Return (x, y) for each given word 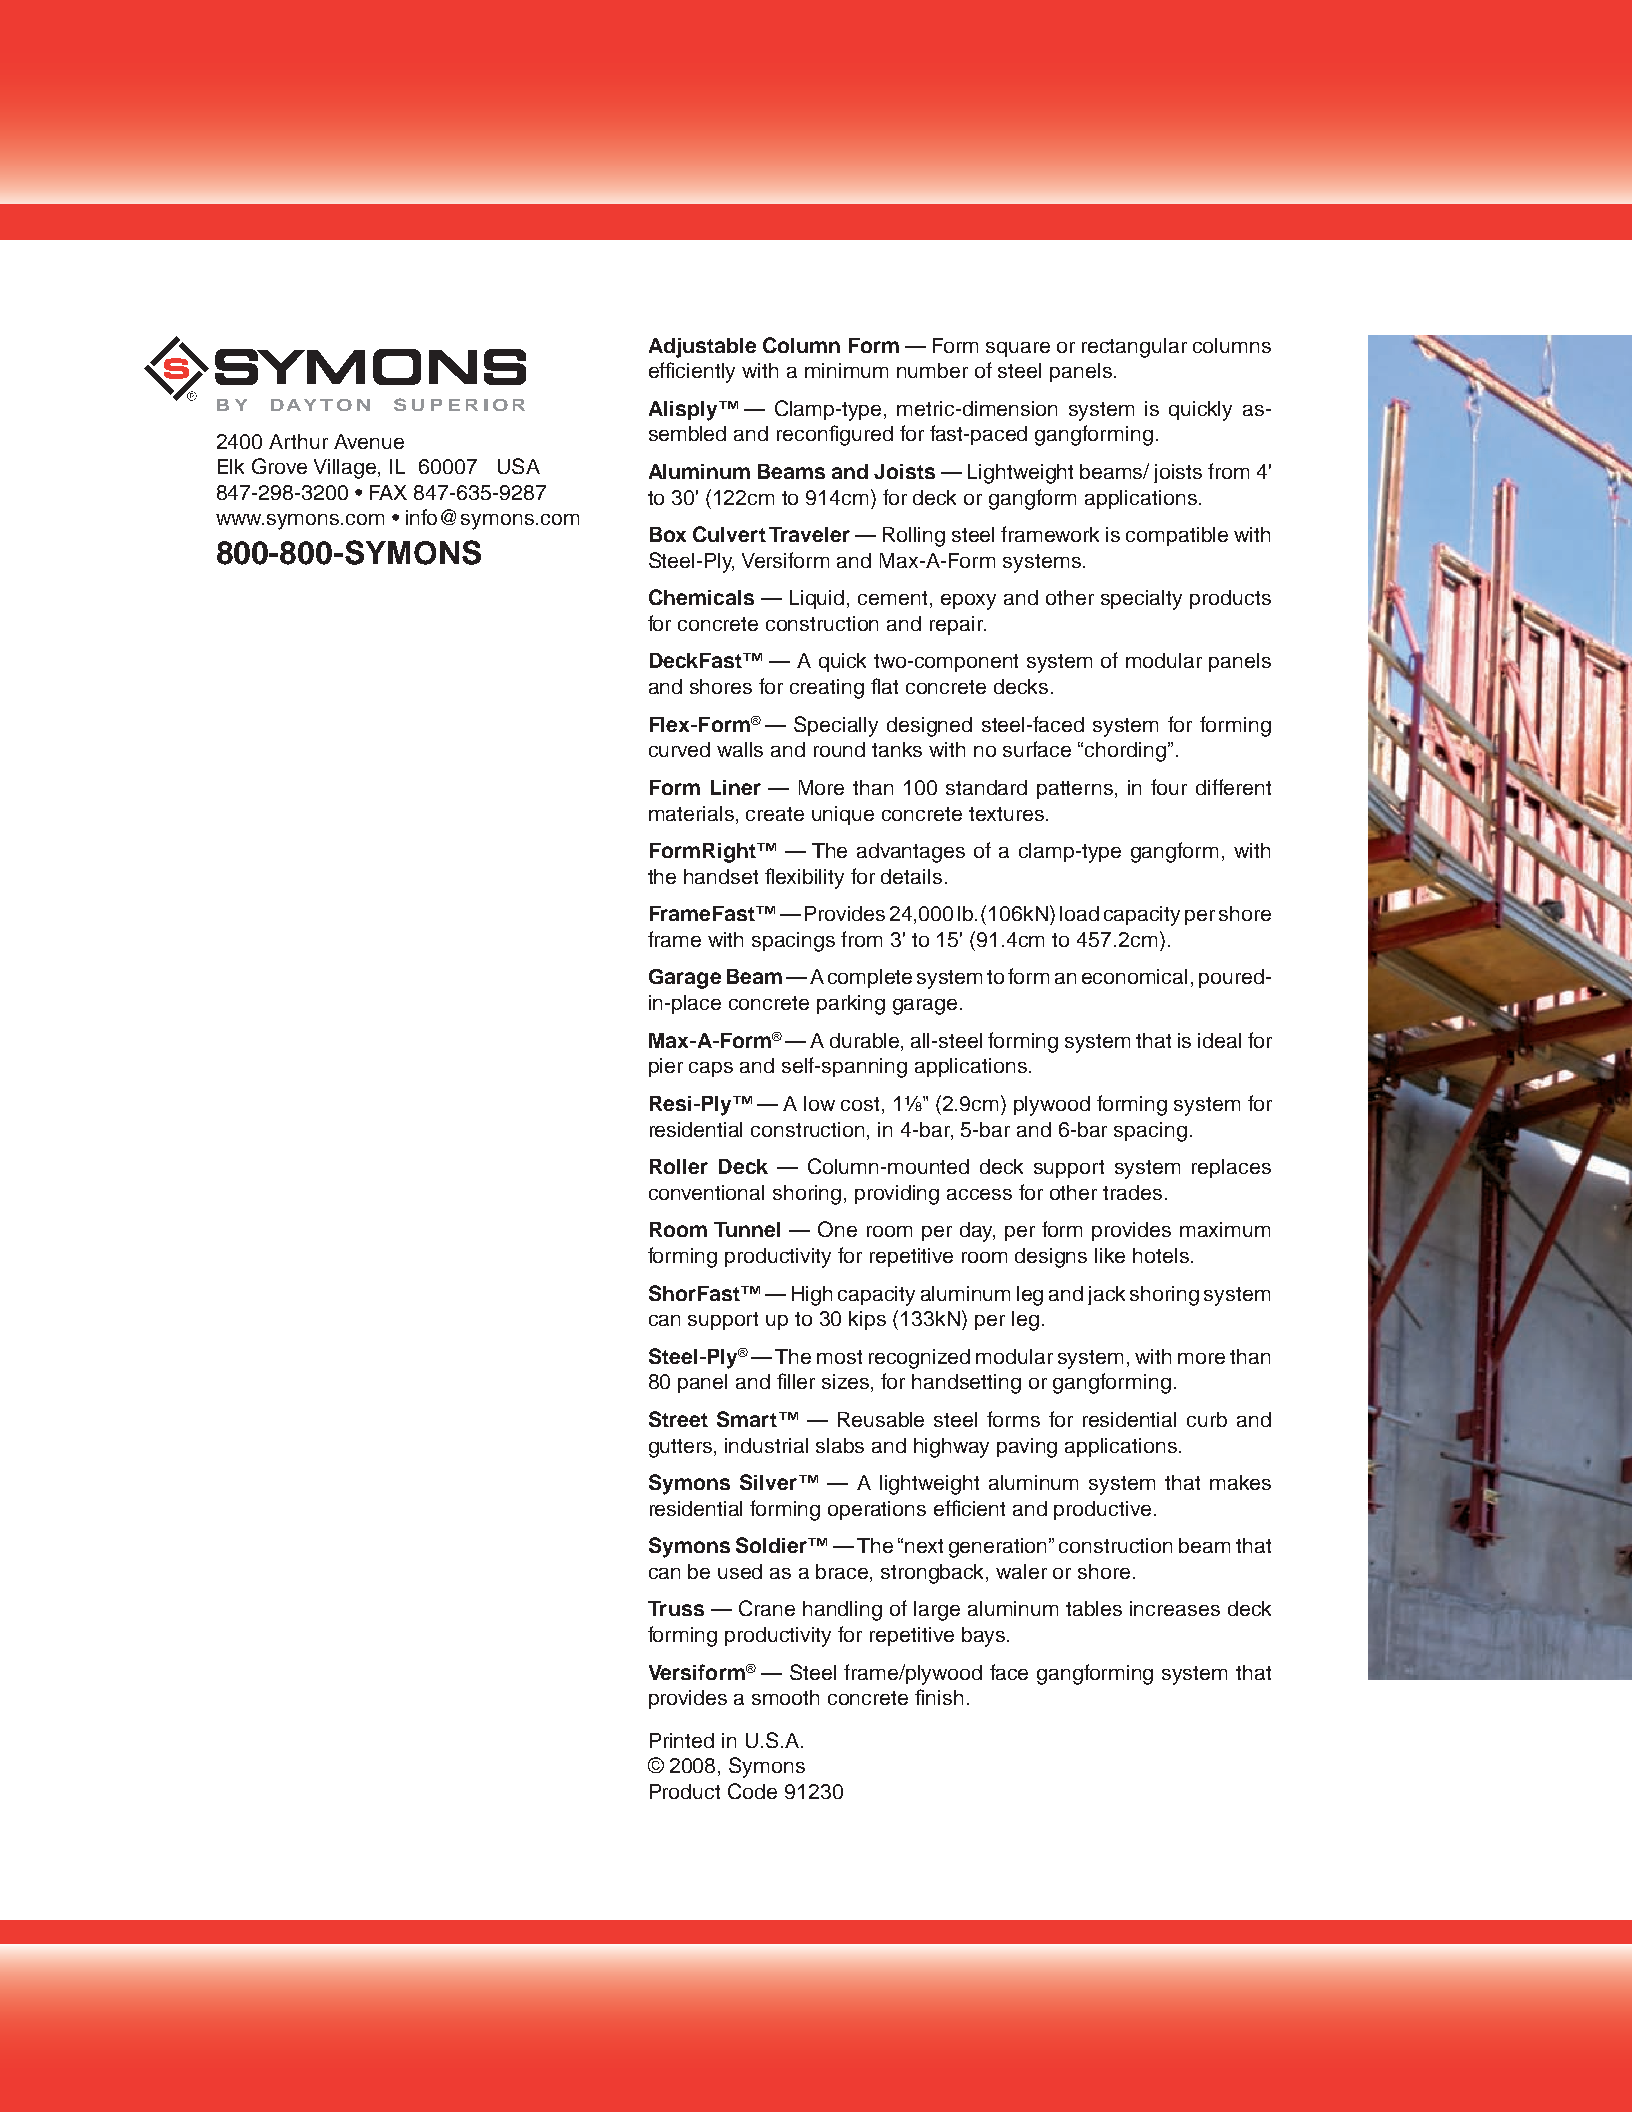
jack (1106, 1295)
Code (752, 1791)
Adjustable (702, 348)
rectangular (1134, 348)
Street (678, 1419)
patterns (1076, 790)
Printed (682, 1740)
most (839, 1357)
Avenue (369, 441)
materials (693, 813)
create (775, 814)
